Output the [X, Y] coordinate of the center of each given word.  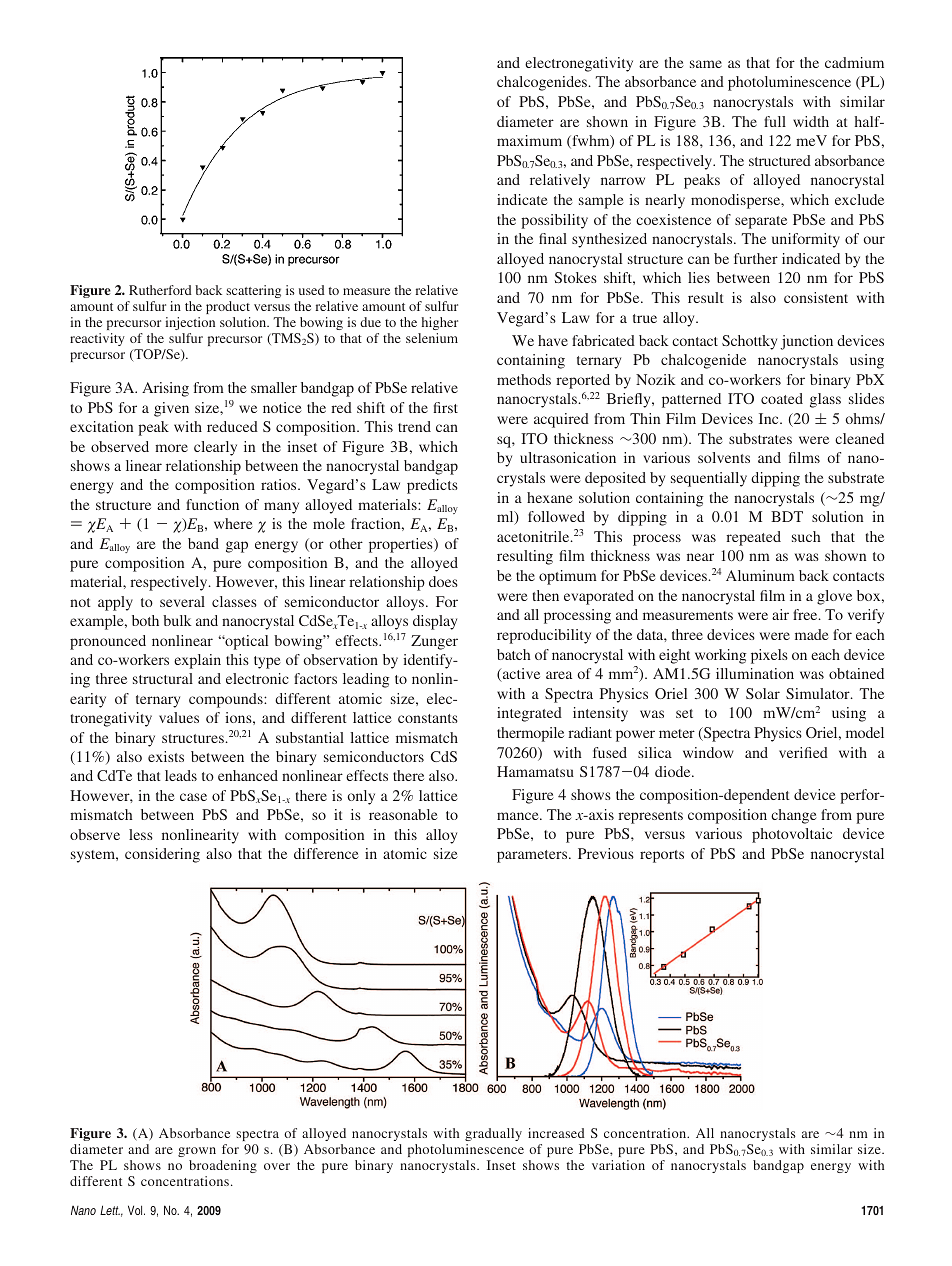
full [775, 121]
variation [618, 1165]
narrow [623, 181]
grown [197, 1152]
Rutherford [160, 290]
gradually [493, 1134]
